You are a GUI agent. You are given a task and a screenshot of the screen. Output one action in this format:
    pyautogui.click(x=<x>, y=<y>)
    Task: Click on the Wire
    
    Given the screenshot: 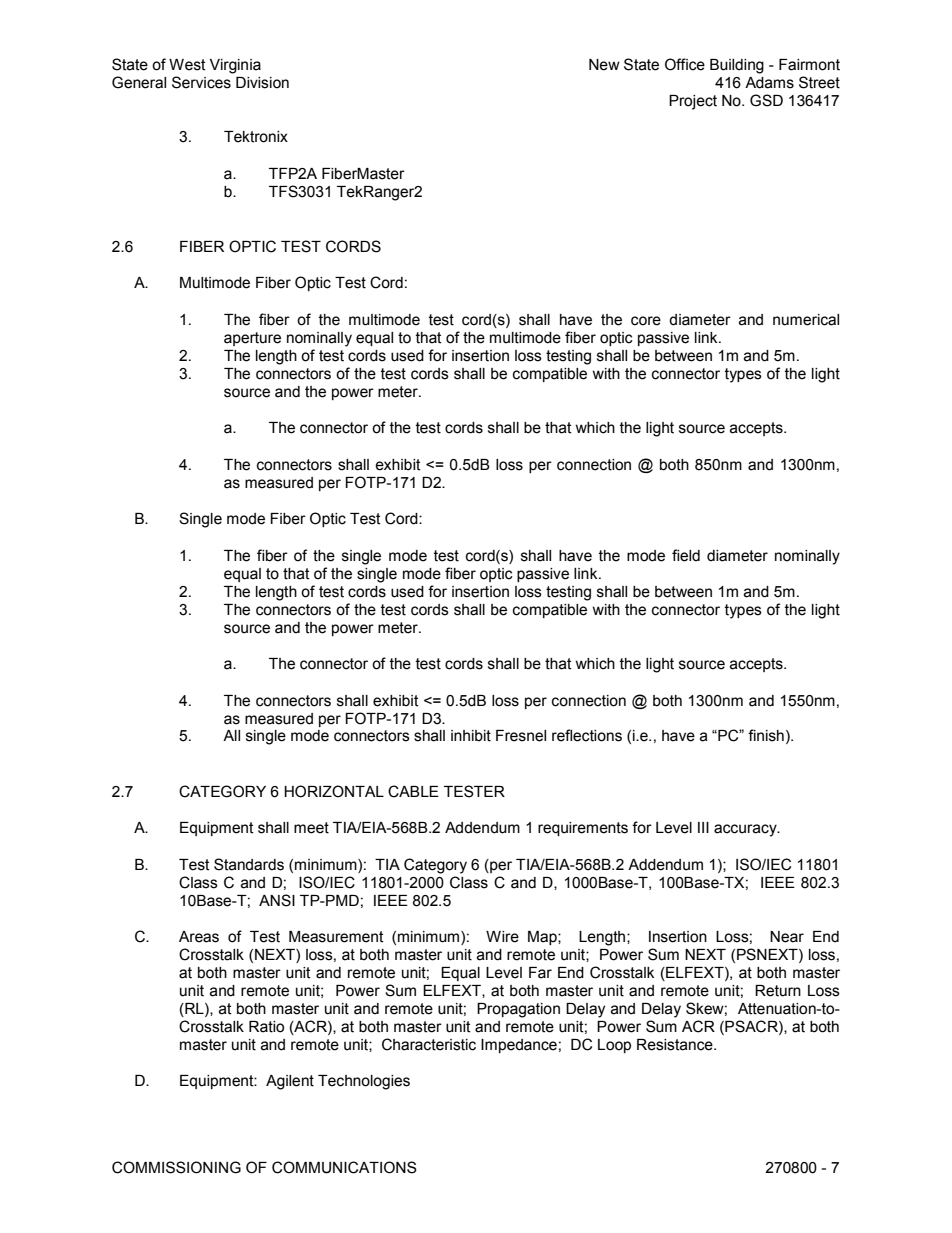 What is the action you would take?
    pyautogui.click(x=502, y=937)
